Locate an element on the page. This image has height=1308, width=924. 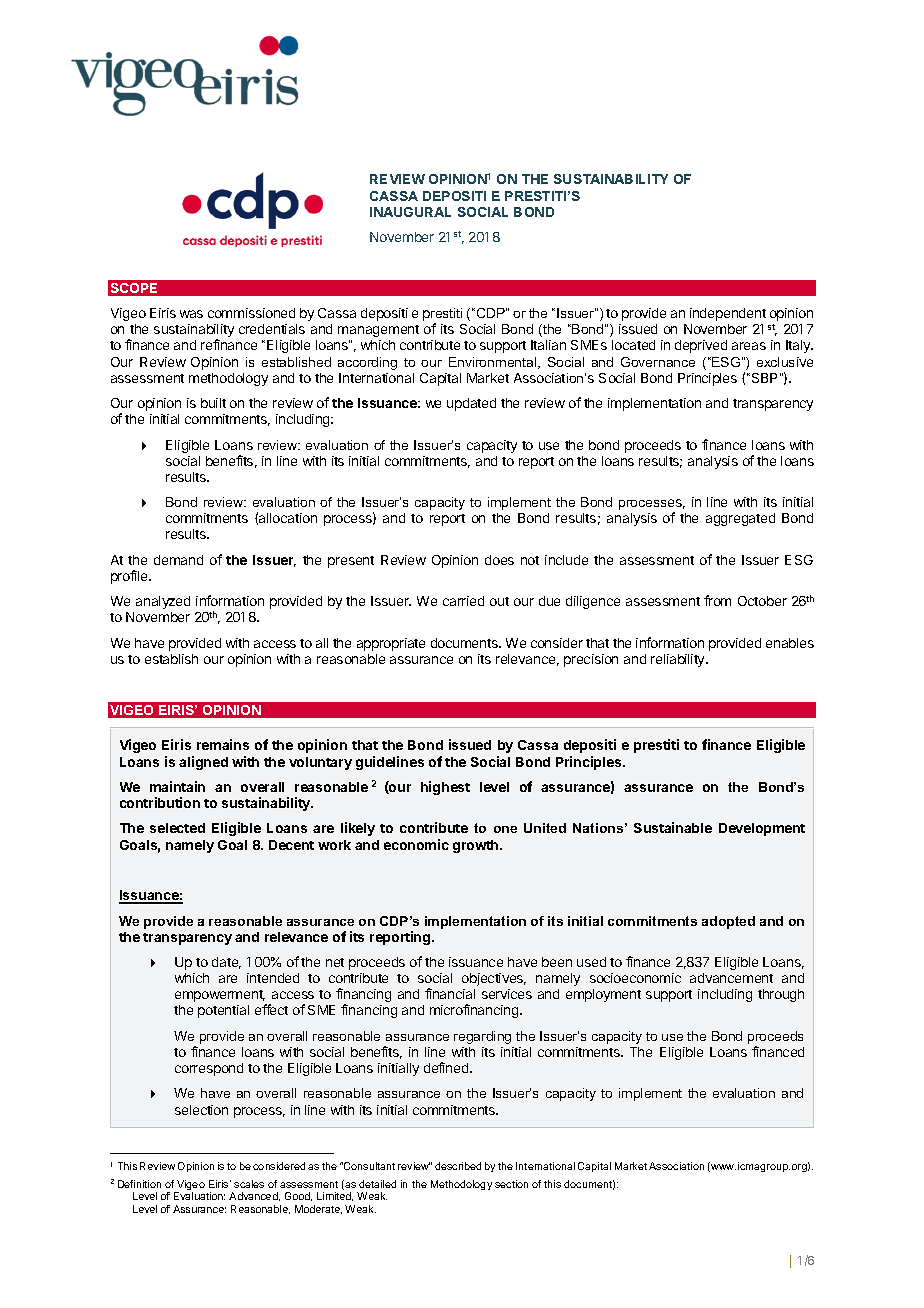
independent is located at coordinates (728, 314).
